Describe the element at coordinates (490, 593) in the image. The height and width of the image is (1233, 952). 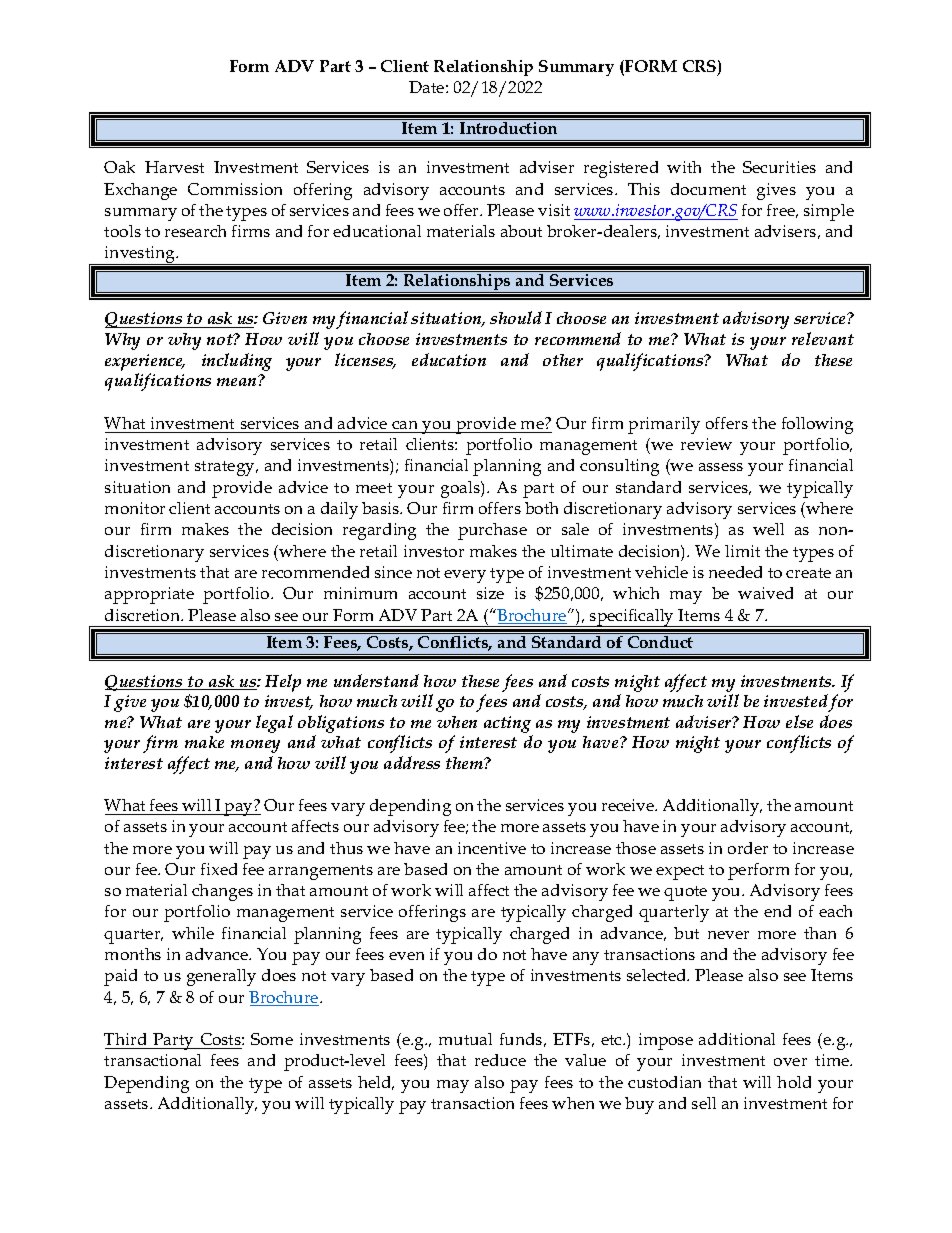
I see `size` at that location.
